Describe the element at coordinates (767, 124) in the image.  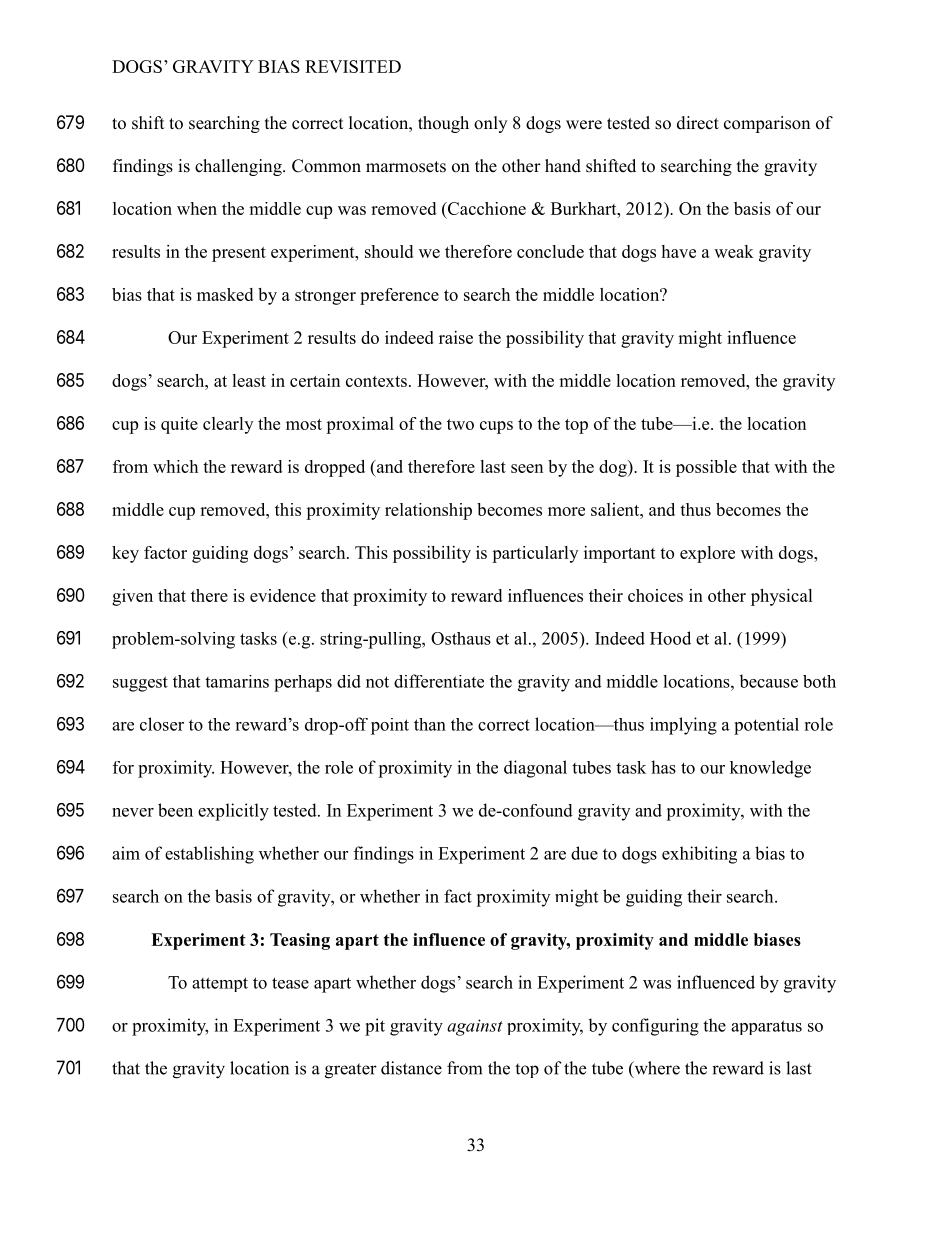
I see `comparison` at that location.
